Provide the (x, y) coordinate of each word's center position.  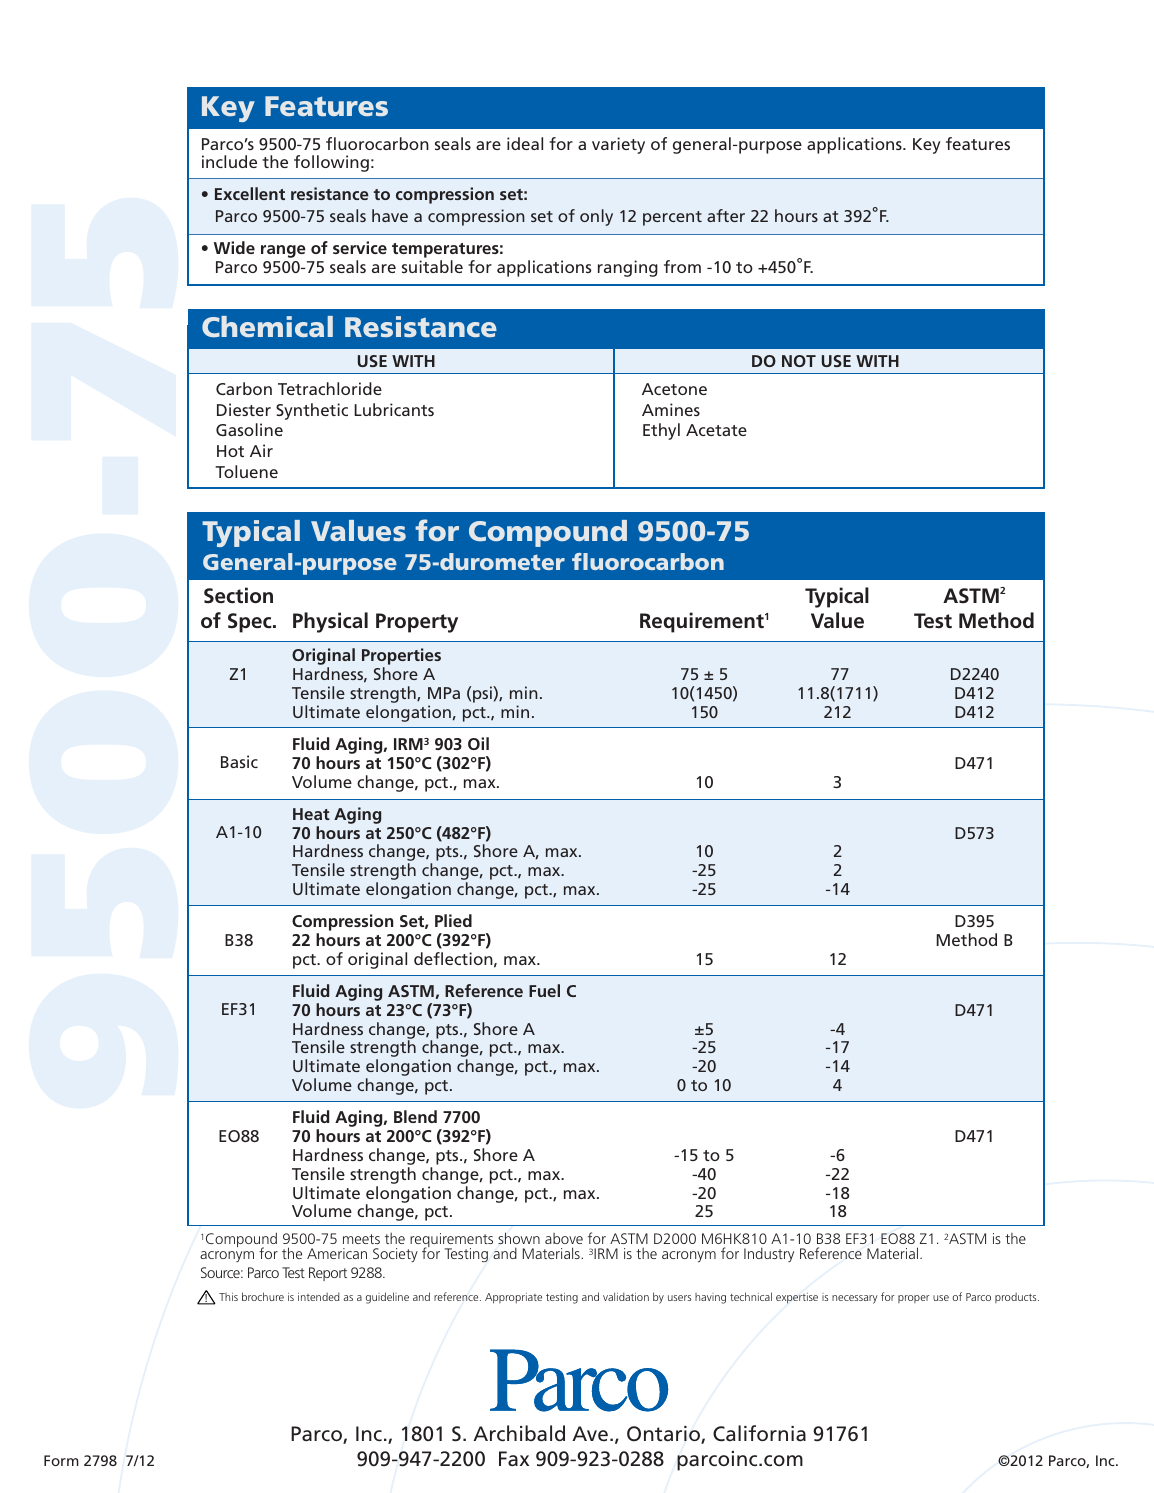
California (759, 1433)
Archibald (519, 1433)
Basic (239, 761)
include (229, 161)
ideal (525, 143)
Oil (478, 743)
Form (61, 1460)
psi (483, 694)
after (726, 215)
